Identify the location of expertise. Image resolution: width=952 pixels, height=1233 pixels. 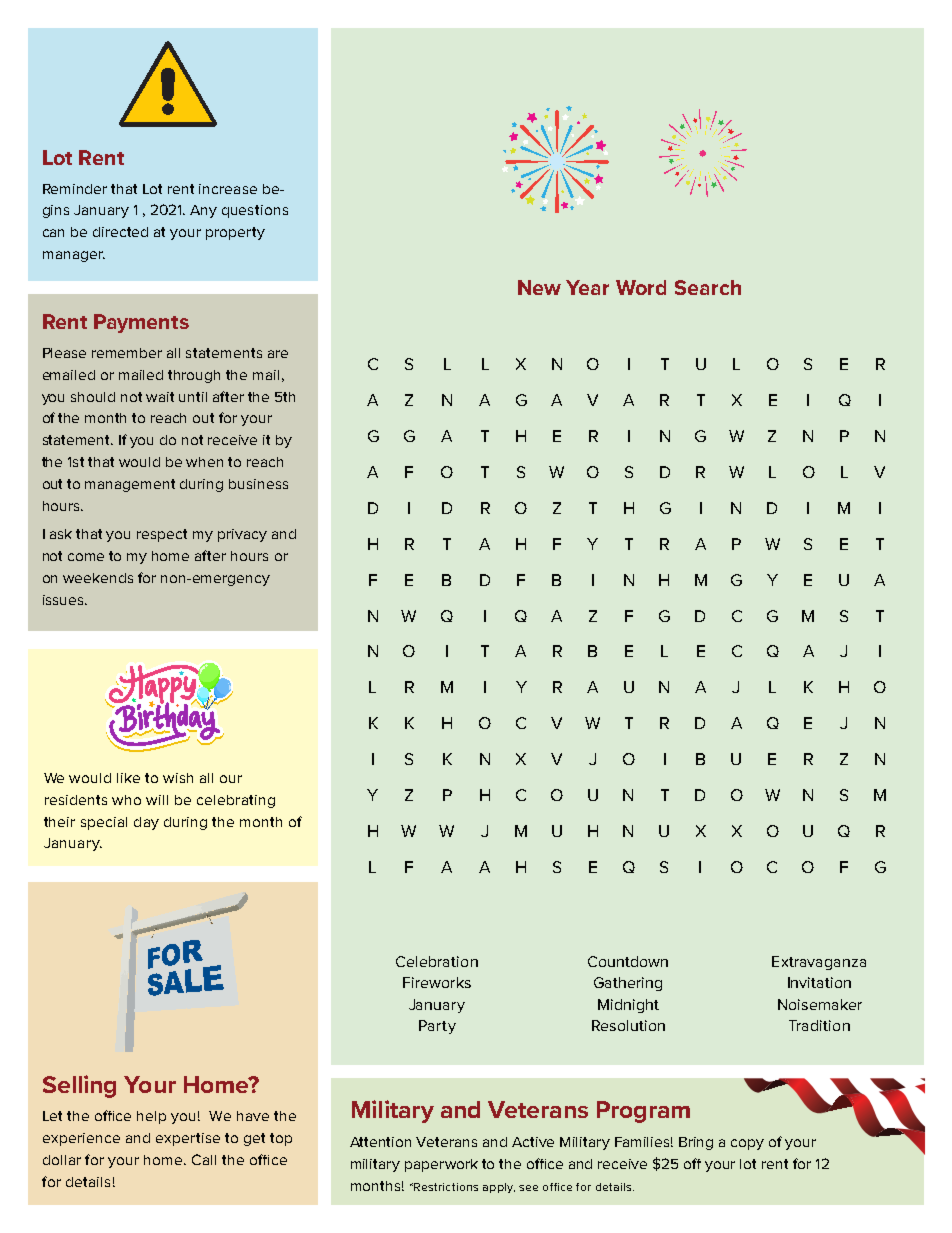
(188, 1139).
